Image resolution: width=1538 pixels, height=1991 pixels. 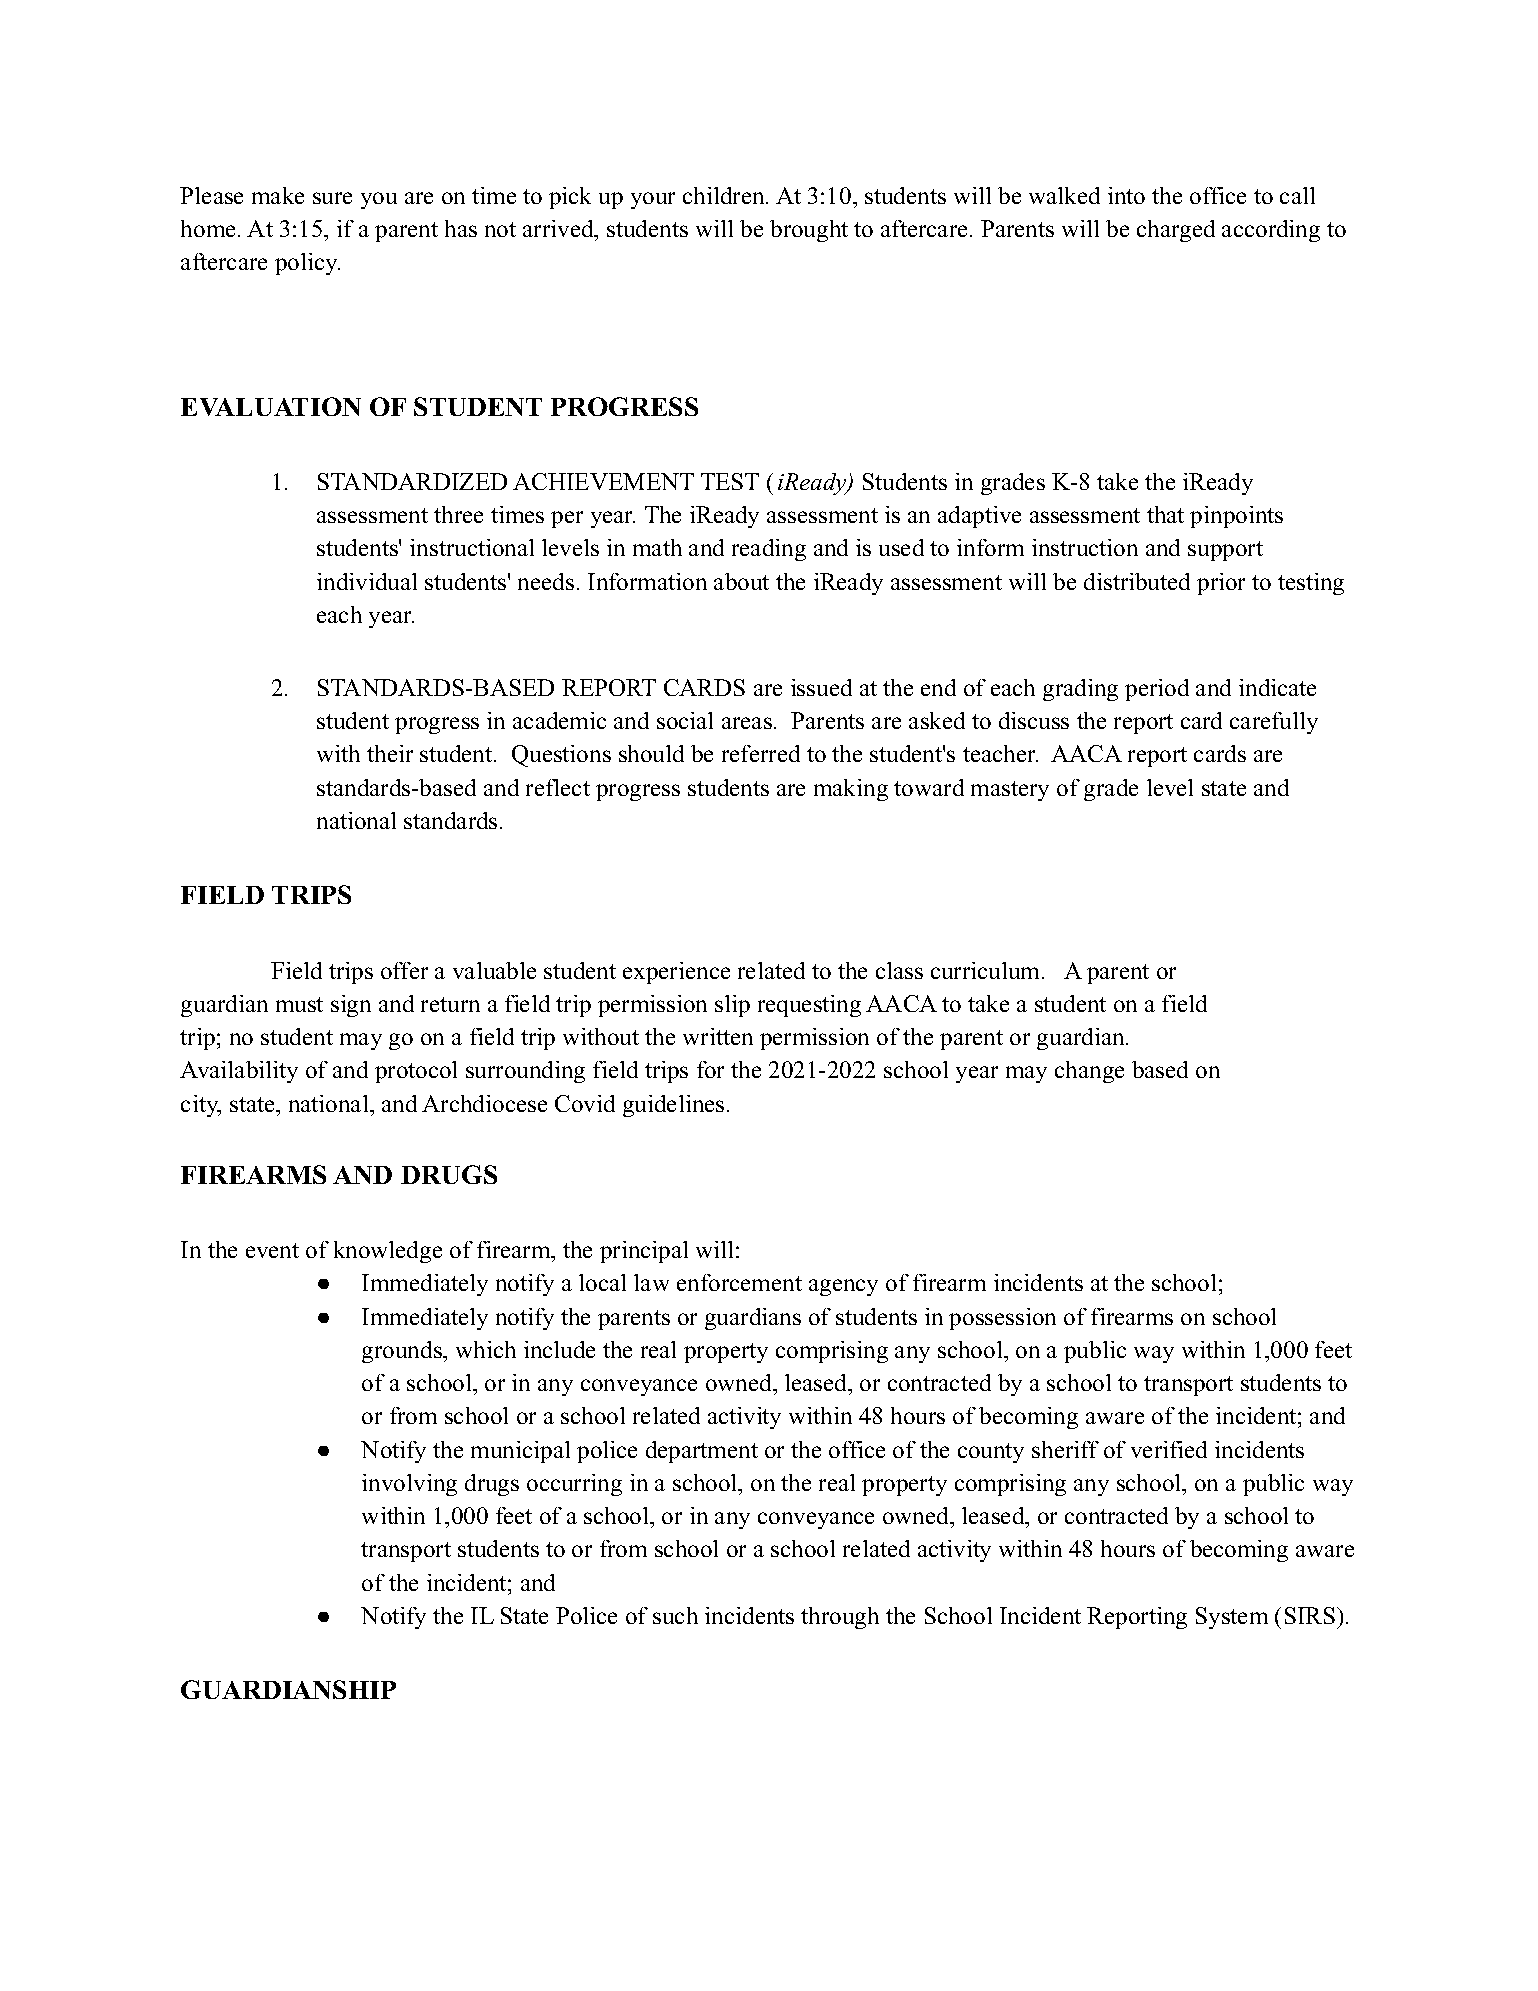 I want to click on such, so click(x=675, y=1615).
